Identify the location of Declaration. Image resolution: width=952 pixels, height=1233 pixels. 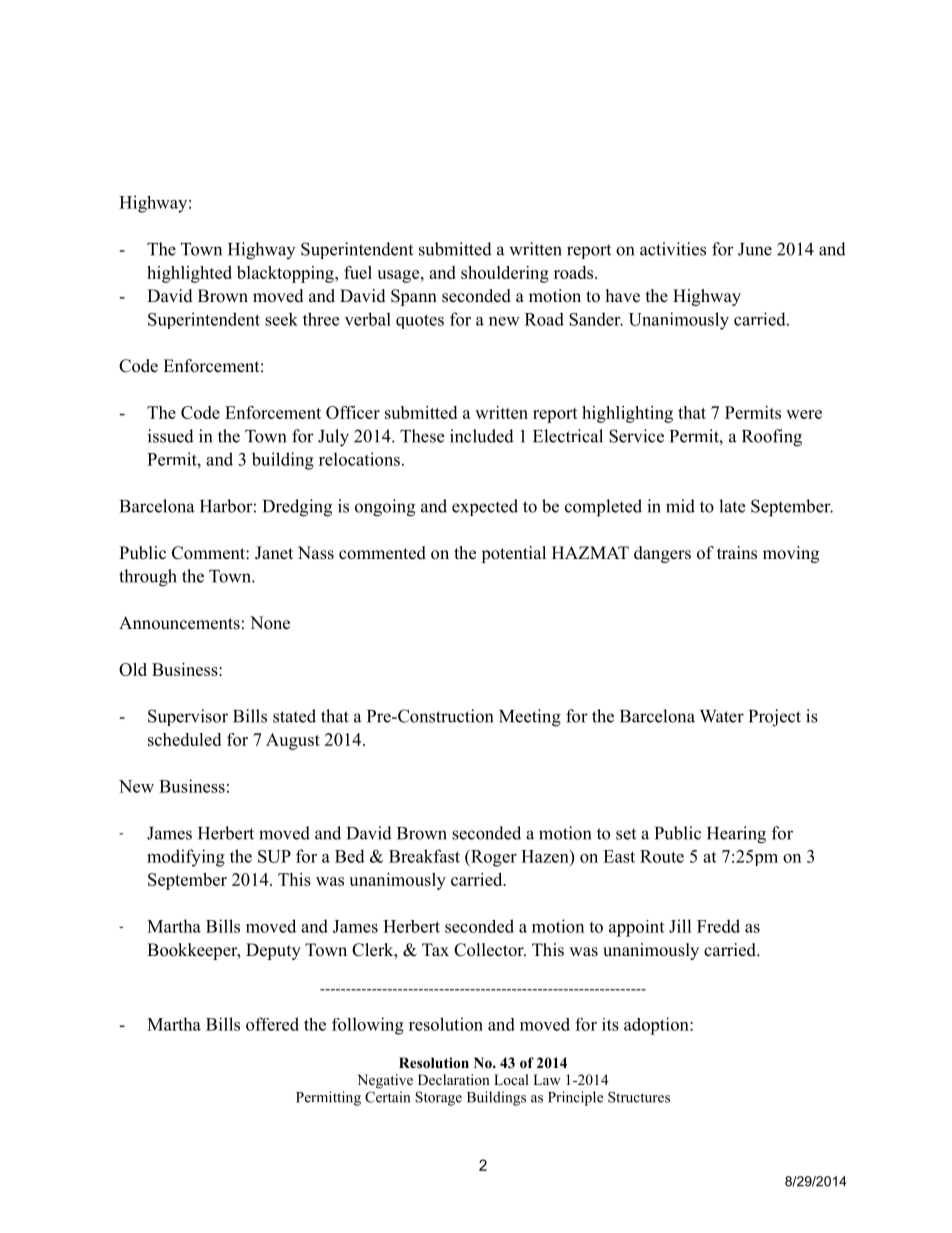
(454, 1079).
